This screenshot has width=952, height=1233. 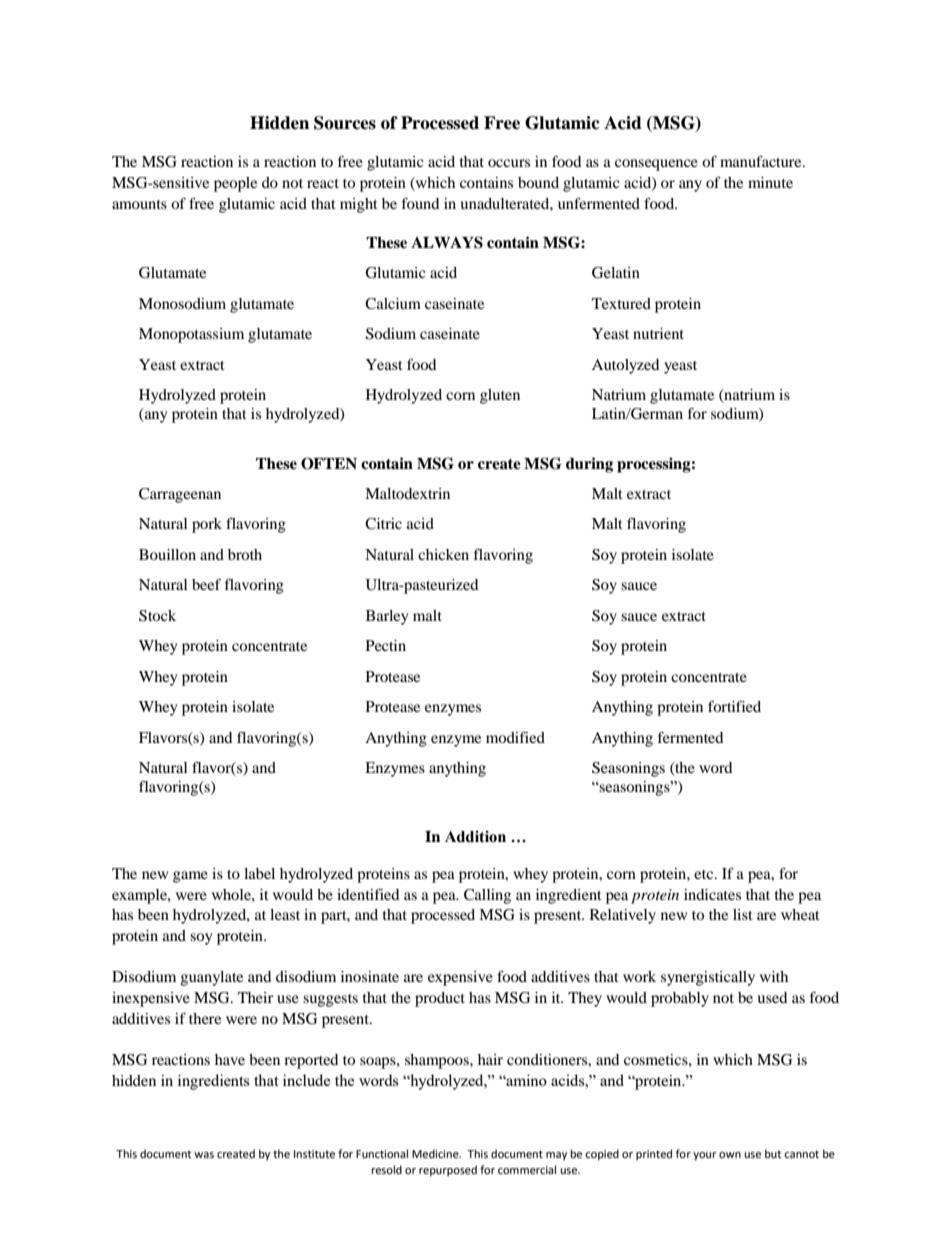 I want to click on manufacture, so click(x=762, y=161).
